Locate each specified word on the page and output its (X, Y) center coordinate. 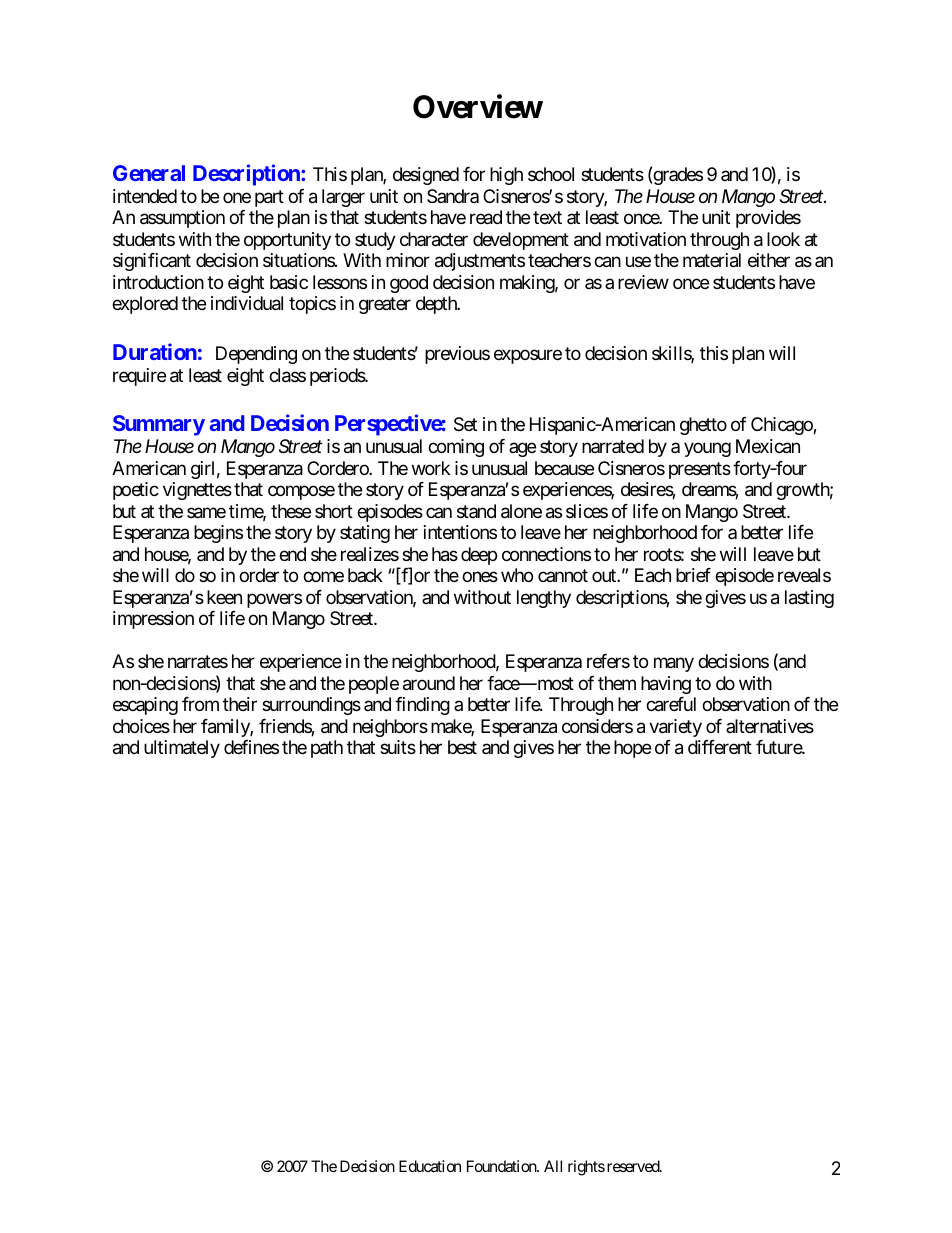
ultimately (182, 749)
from (200, 704)
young (707, 450)
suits (398, 747)
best (462, 747)
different (720, 747)
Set (465, 424)
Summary (159, 425)
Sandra (453, 196)
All (553, 1166)
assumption (182, 219)
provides (768, 219)
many (674, 664)
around (429, 683)
